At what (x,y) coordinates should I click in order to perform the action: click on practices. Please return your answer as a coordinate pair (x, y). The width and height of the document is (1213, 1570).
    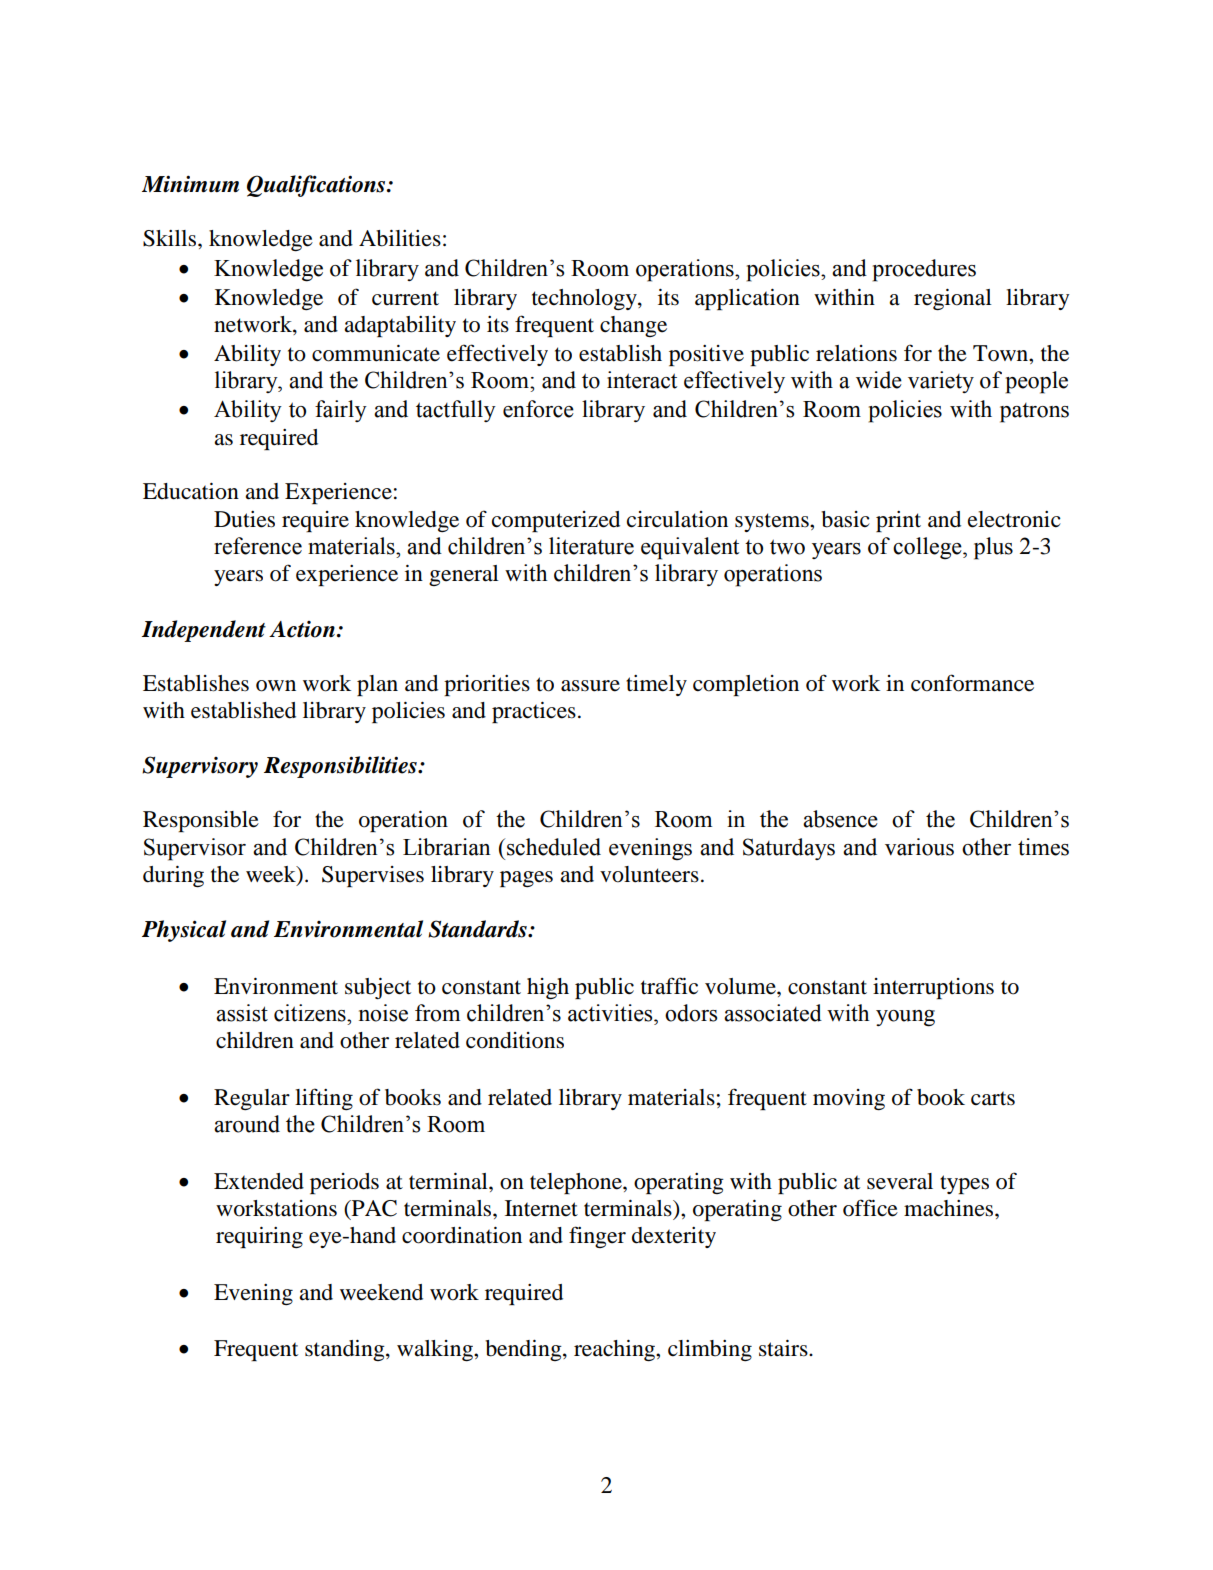
    Looking at the image, I should click on (534, 712).
